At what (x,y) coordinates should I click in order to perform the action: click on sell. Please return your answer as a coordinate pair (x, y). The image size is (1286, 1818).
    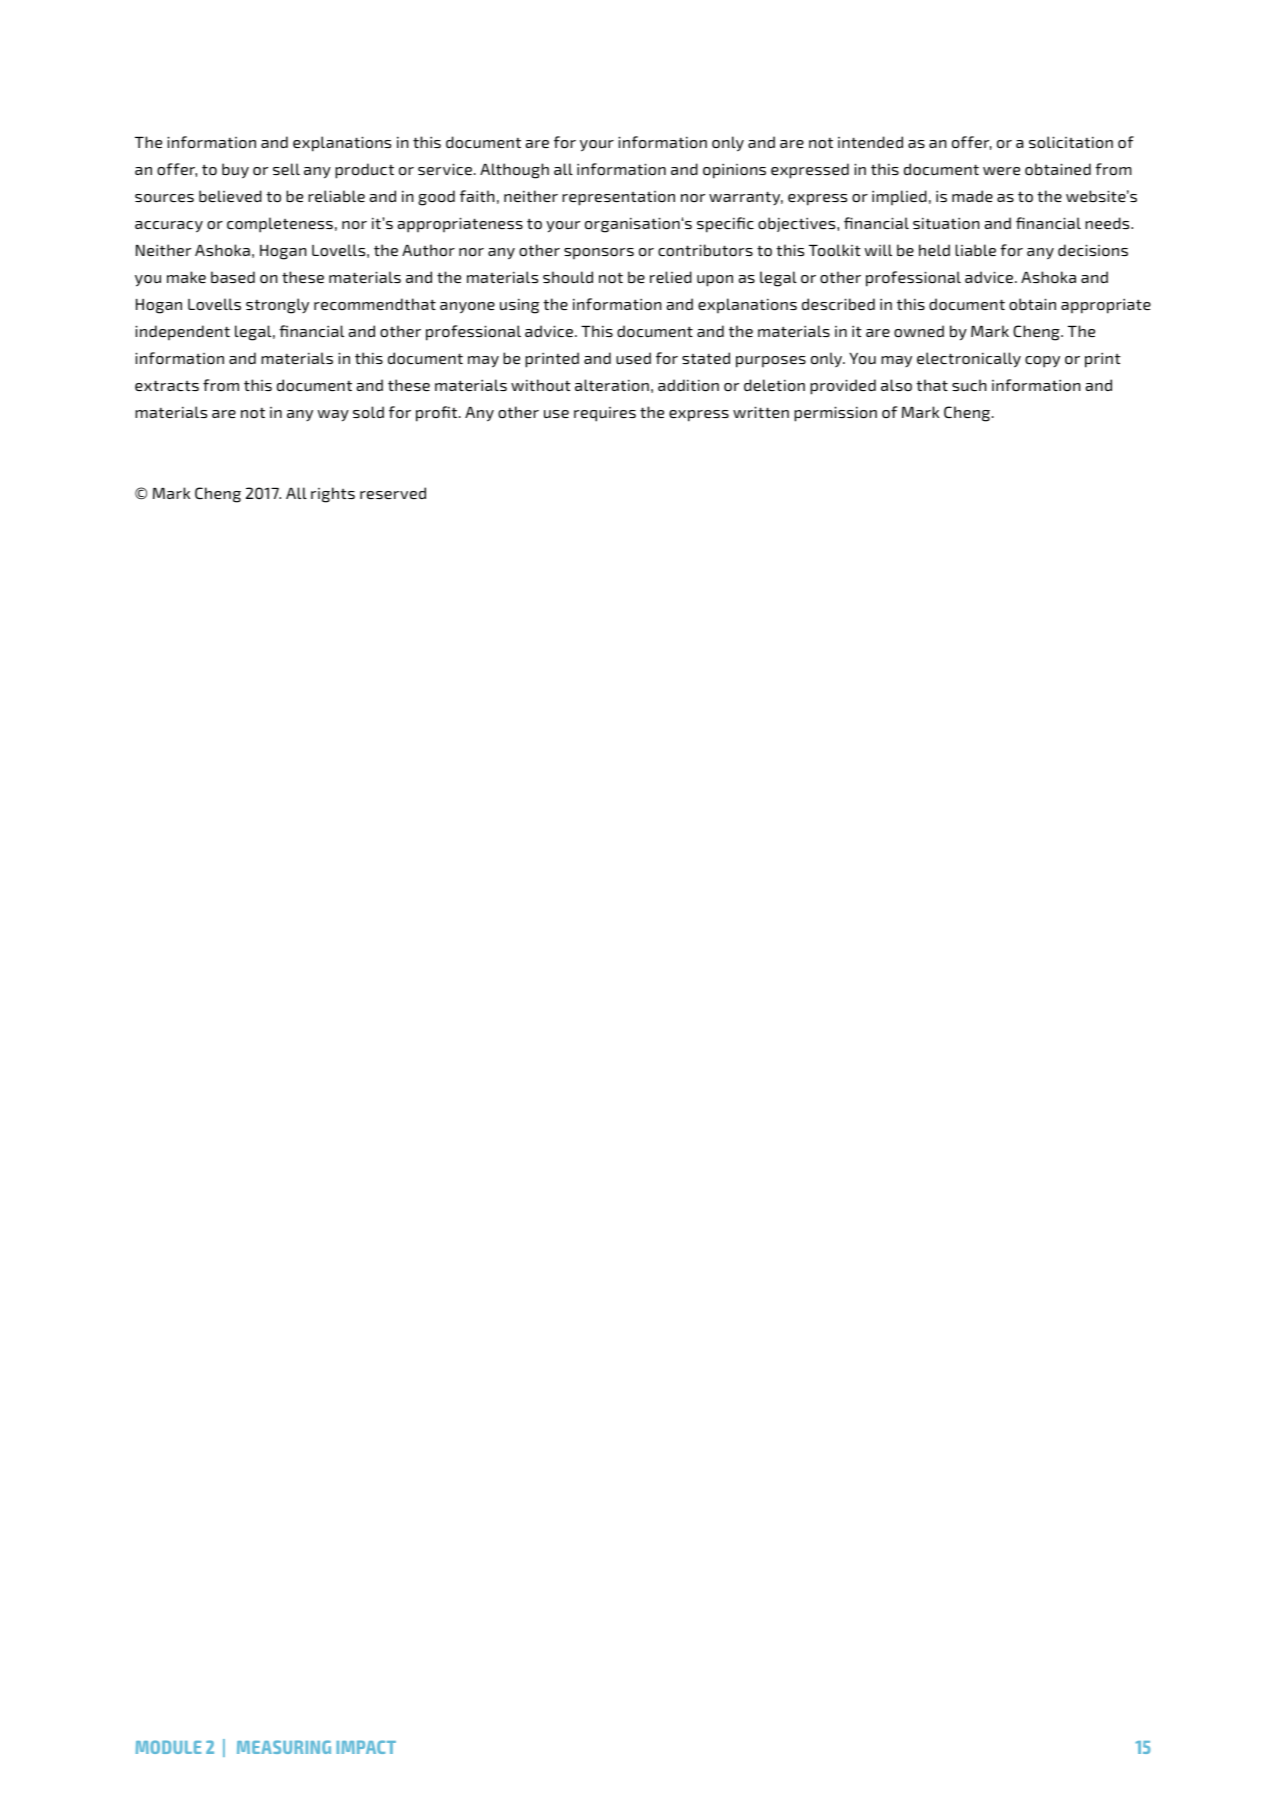
    Looking at the image, I should click on (286, 169).
